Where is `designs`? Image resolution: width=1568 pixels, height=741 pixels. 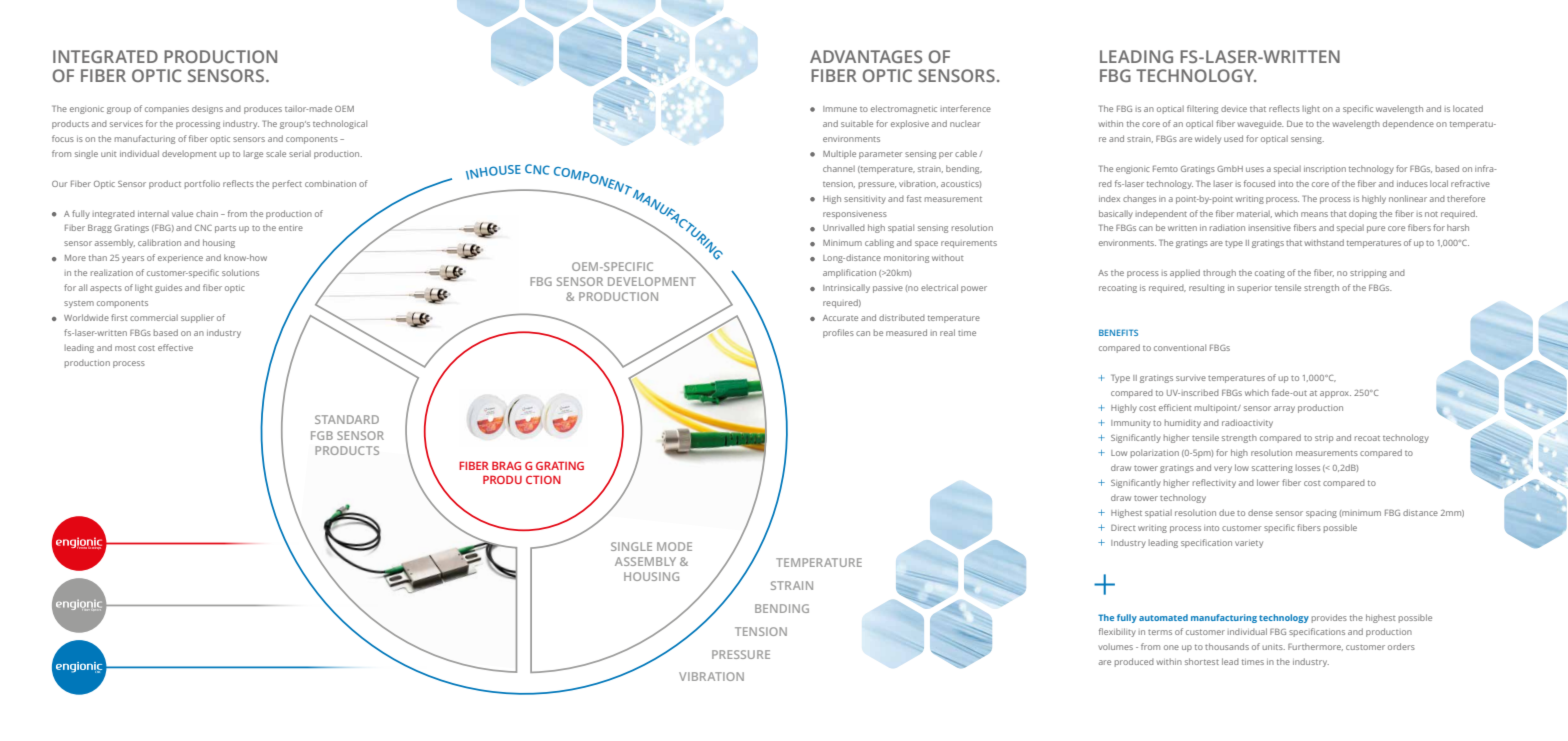
designs is located at coordinates (207, 110).
